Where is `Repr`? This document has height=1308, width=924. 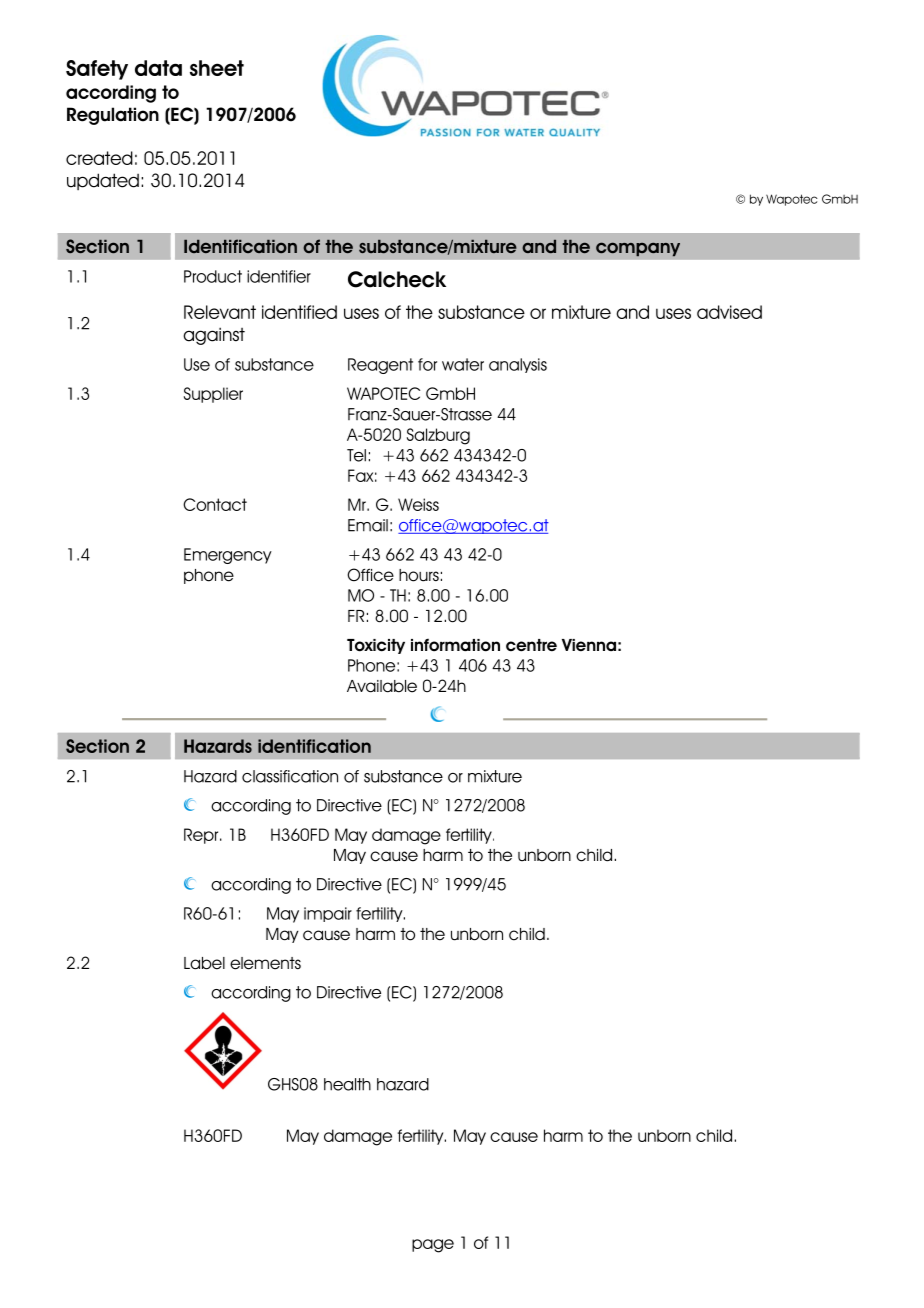
Repr is located at coordinates (202, 836).
